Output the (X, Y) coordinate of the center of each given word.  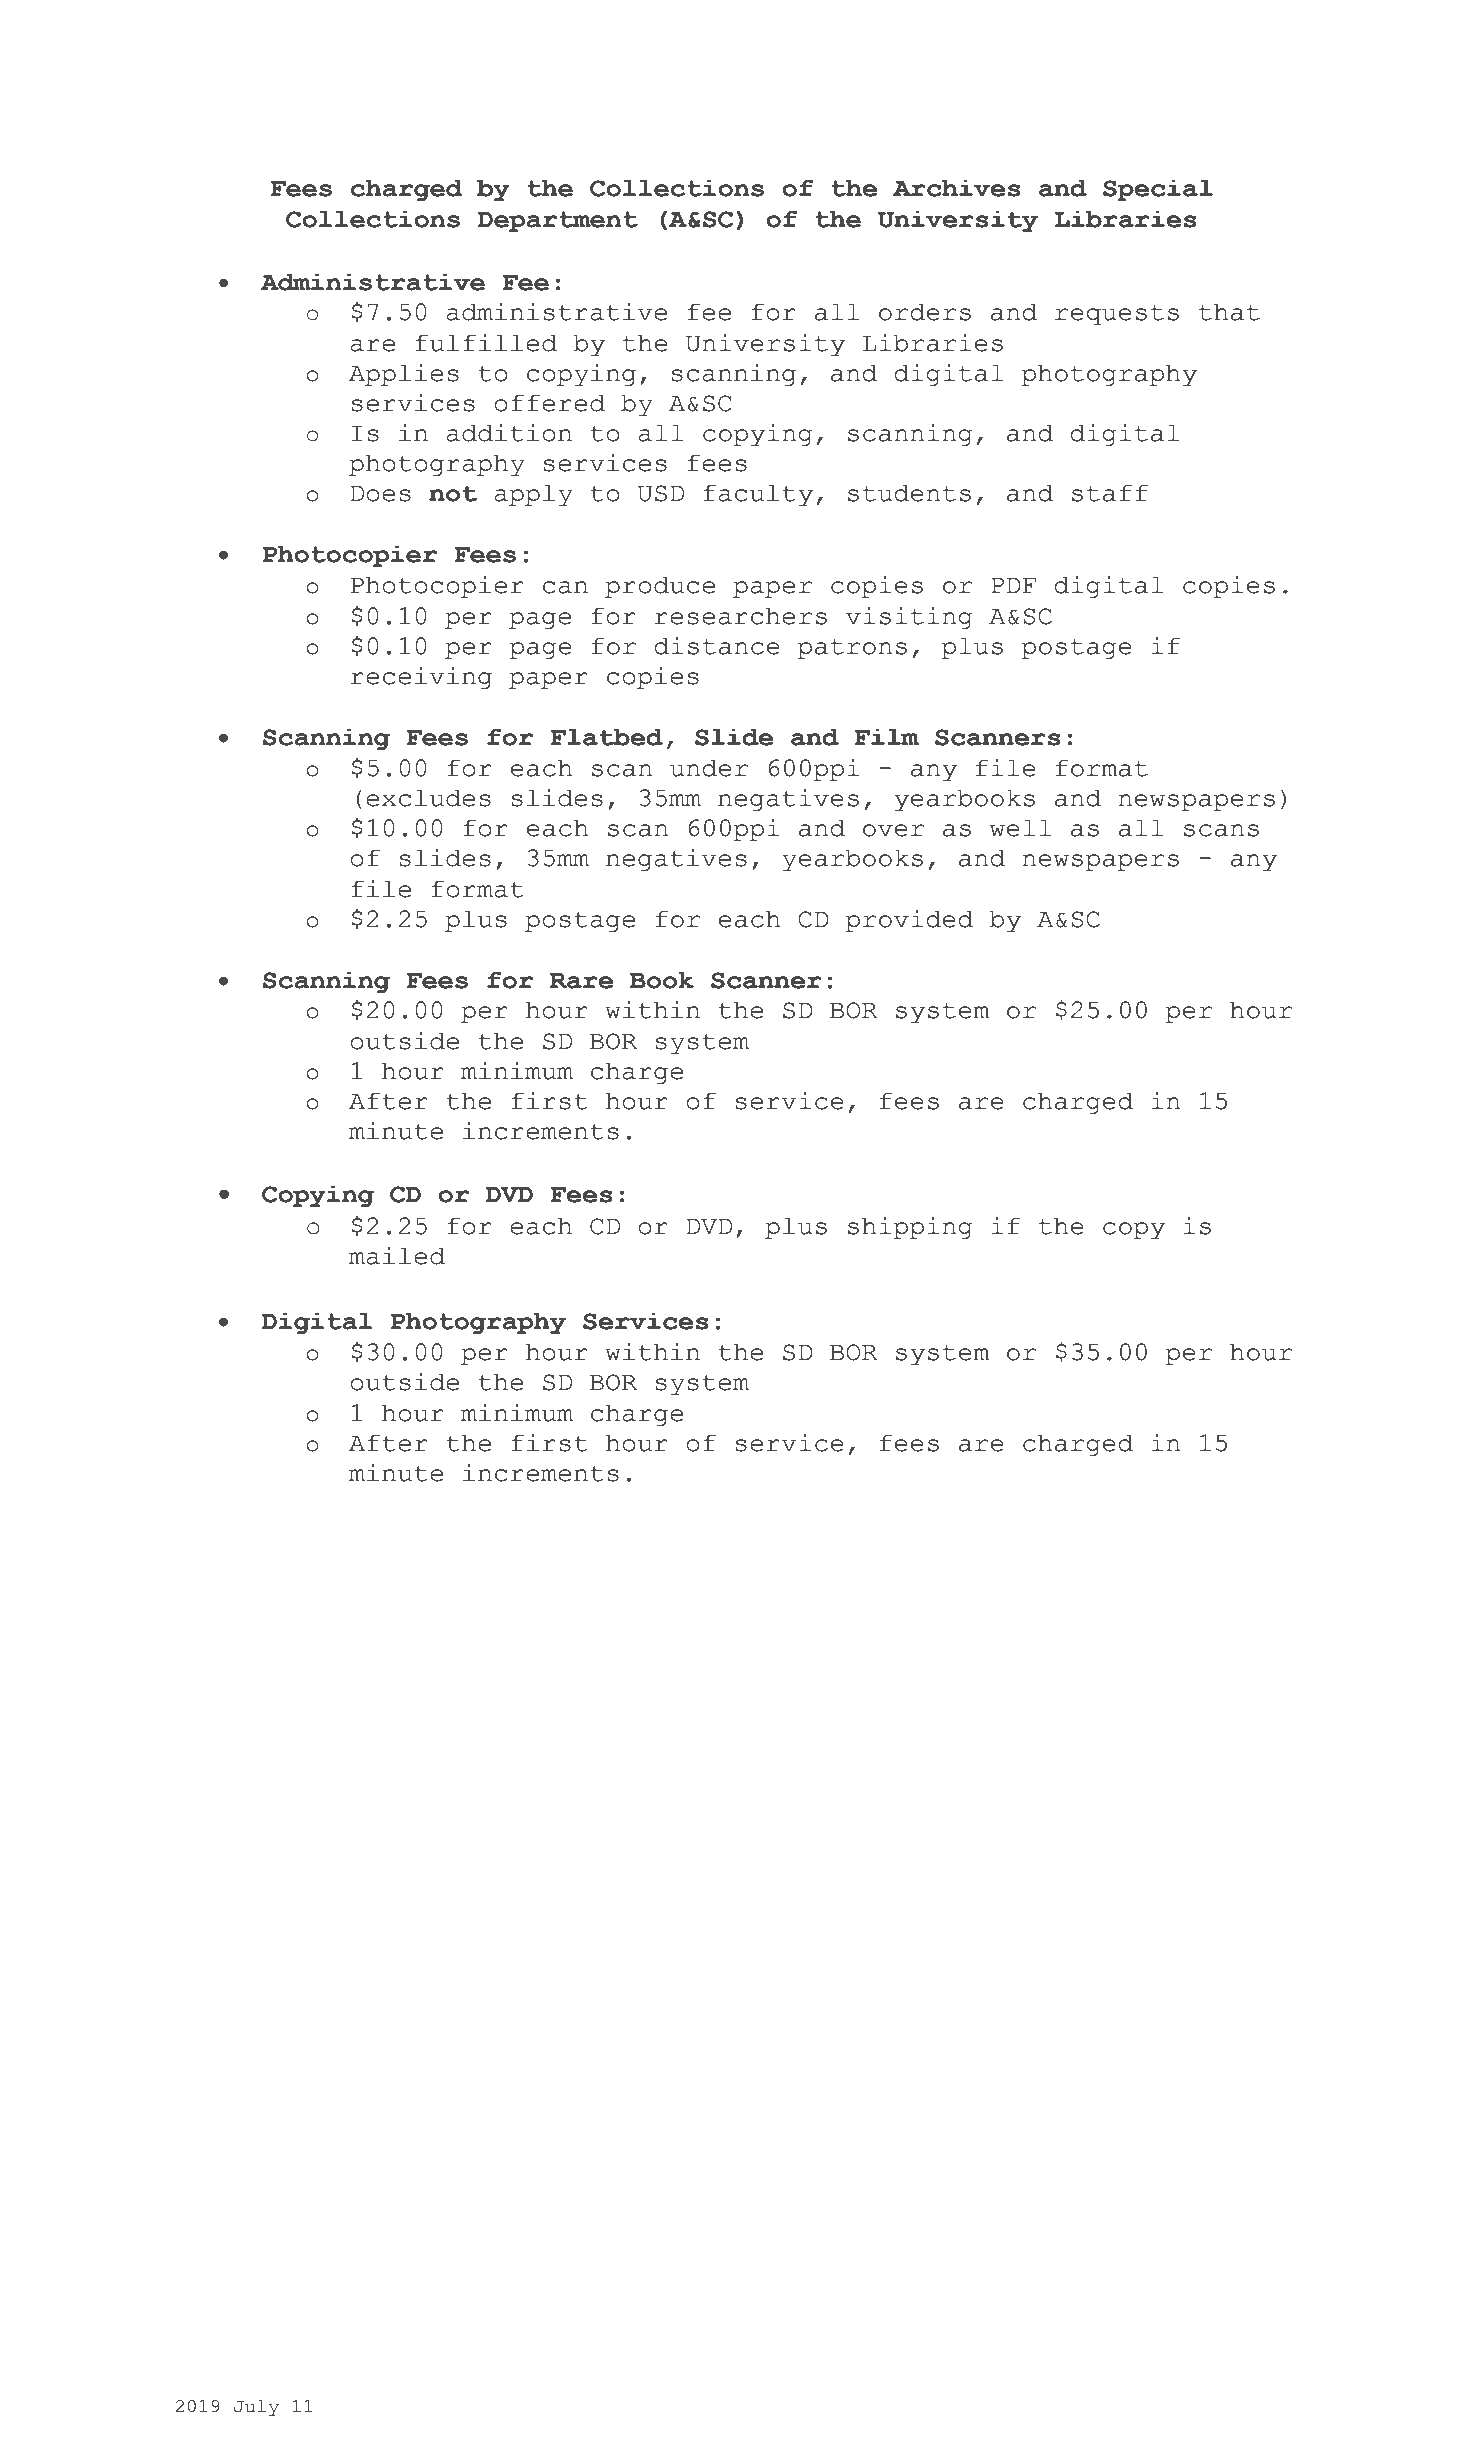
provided (909, 921)
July (256, 2408)
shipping (910, 1228)
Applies (404, 375)
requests (1117, 315)
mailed (397, 1256)
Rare (581, 981)
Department (558, 221)
